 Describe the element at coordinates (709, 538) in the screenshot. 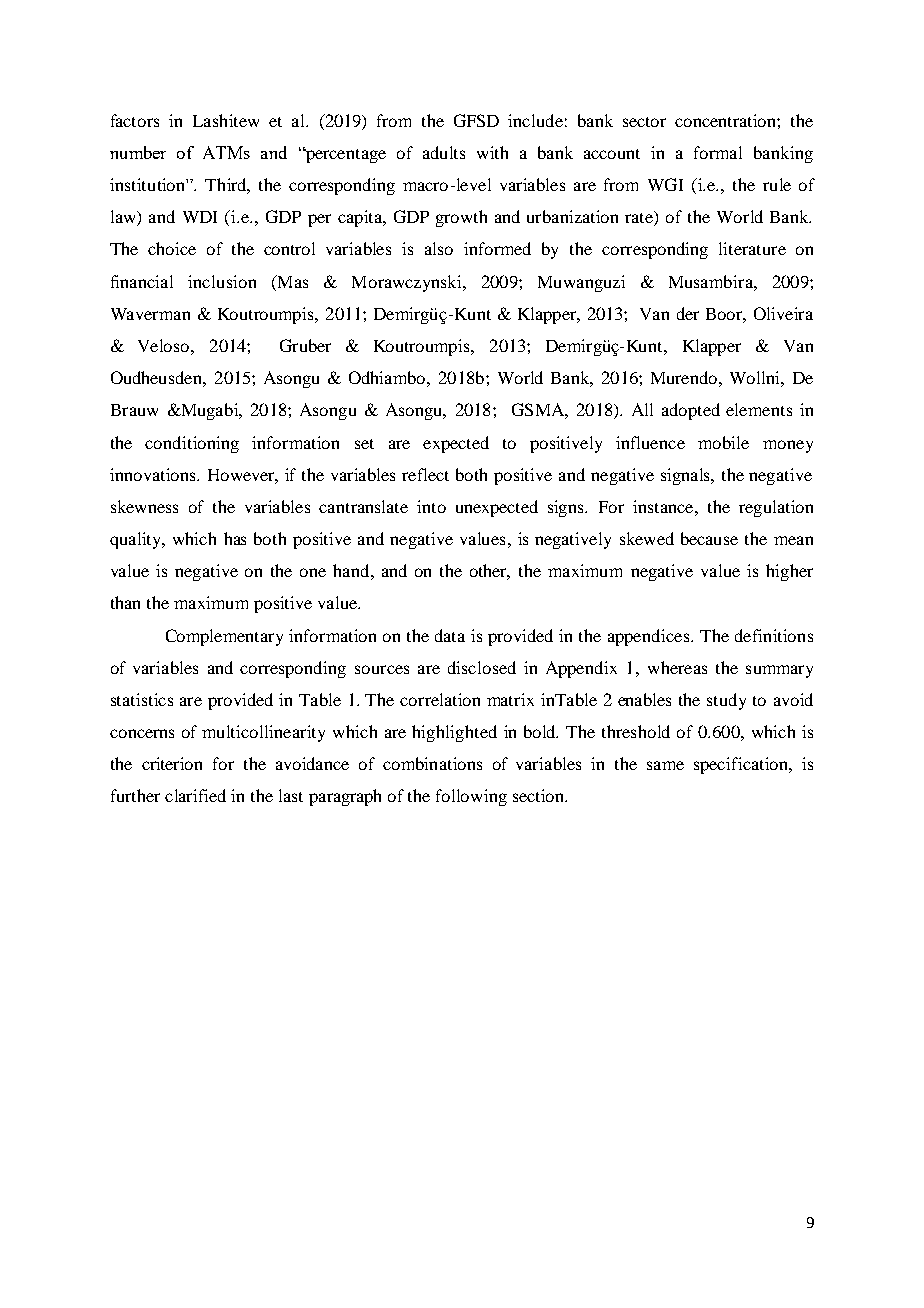

I see `because` at that location.
